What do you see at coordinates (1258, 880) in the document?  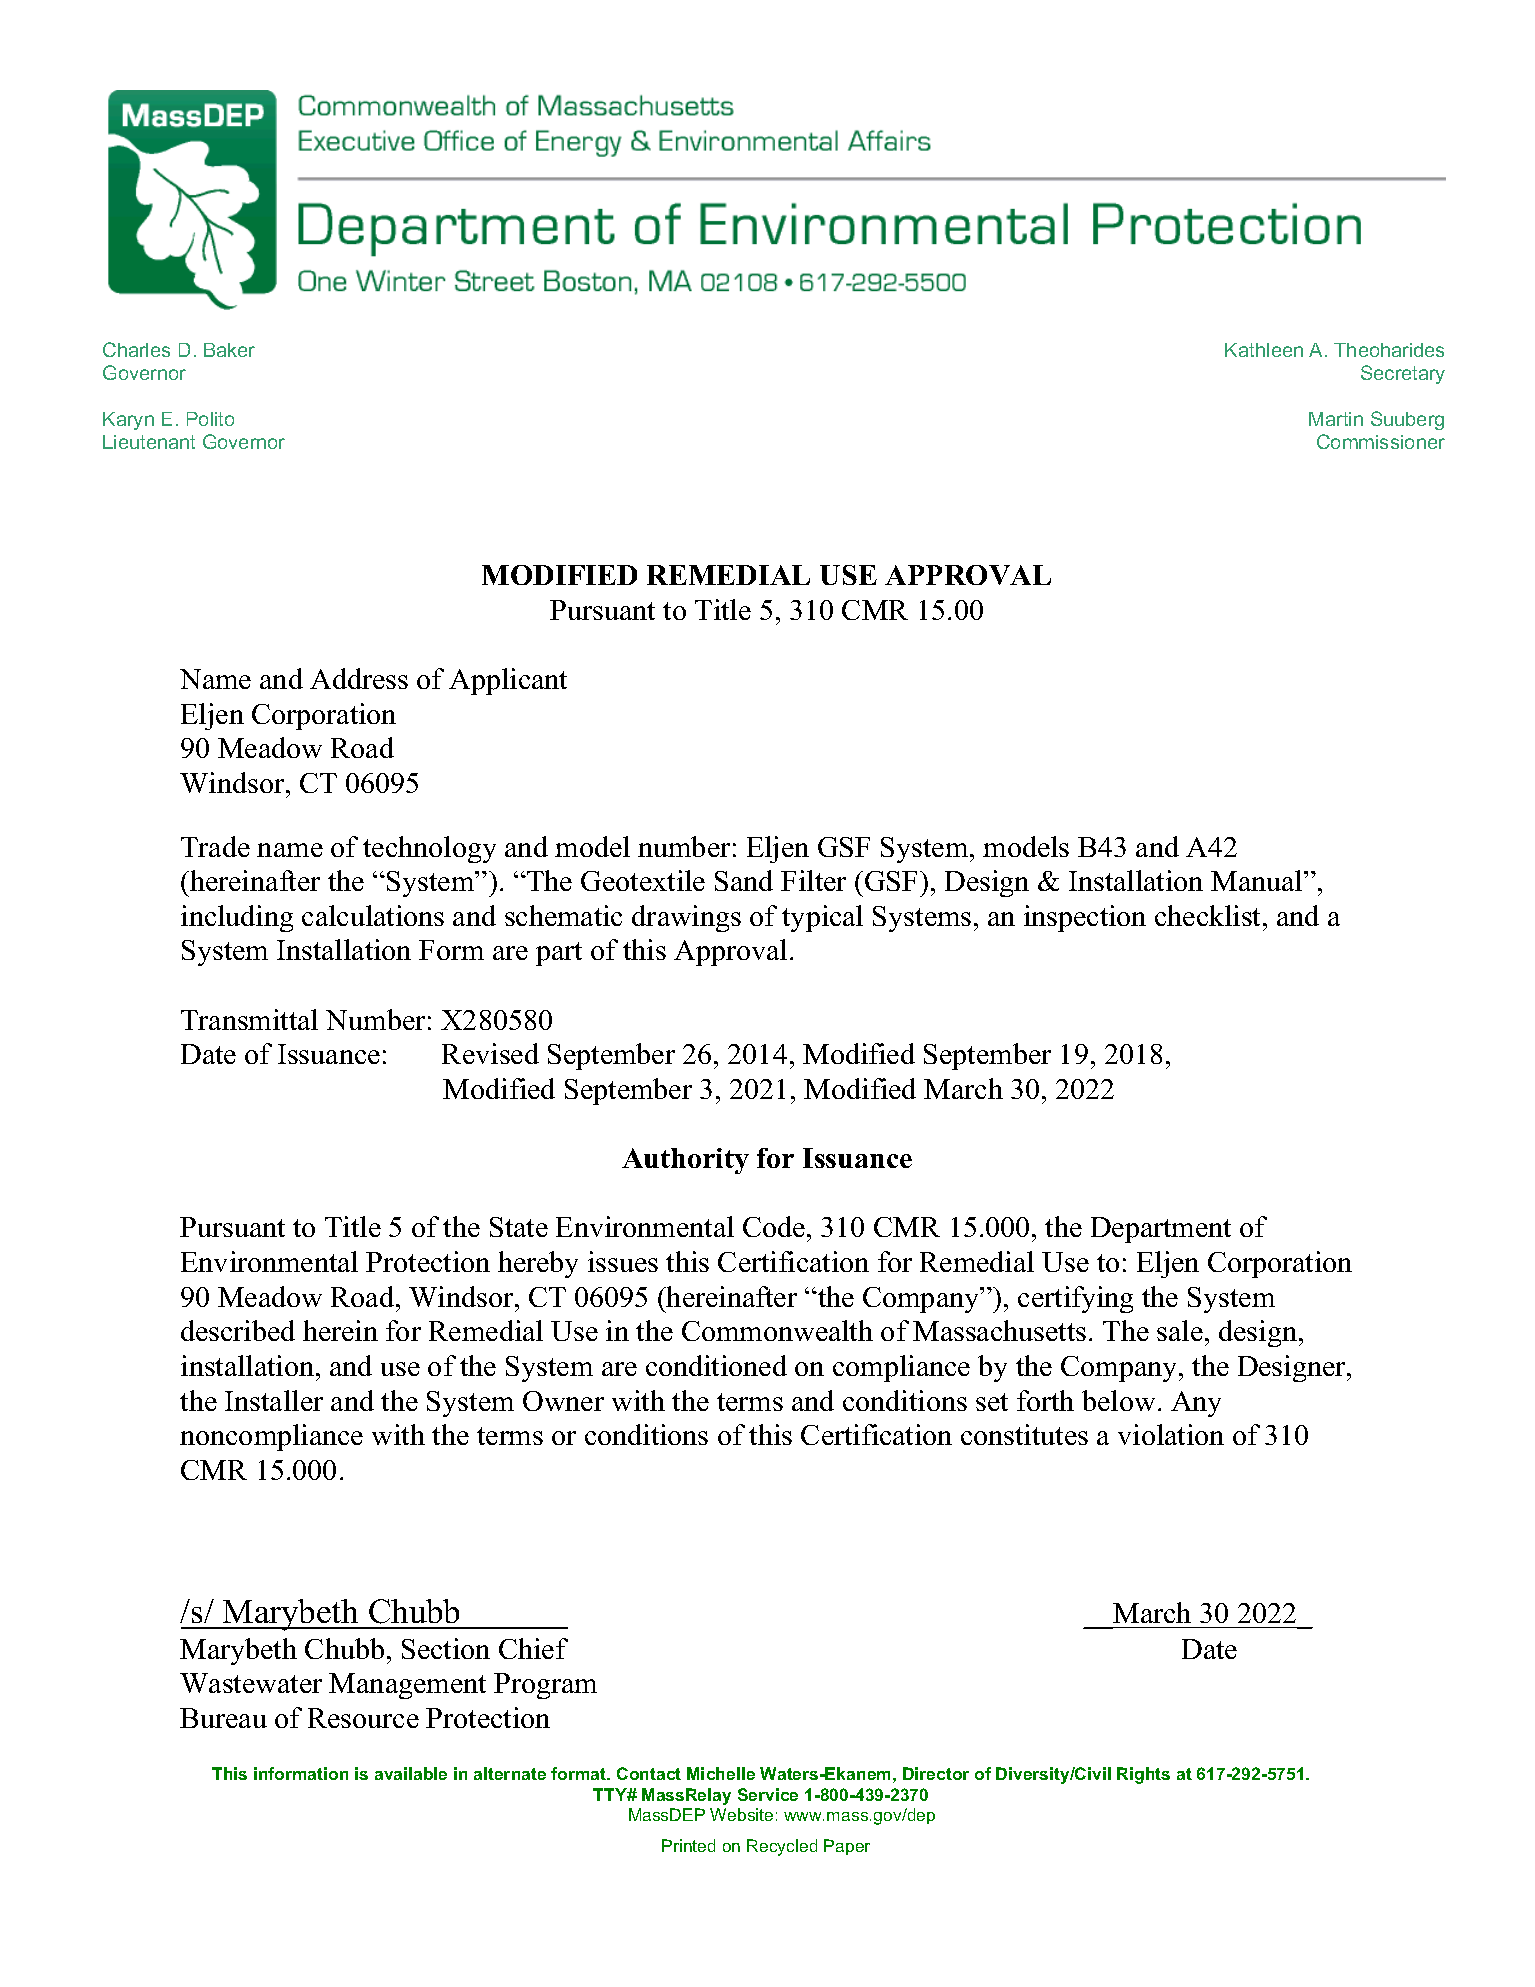 I see `Manual` at bounding box center [1258, 880].
